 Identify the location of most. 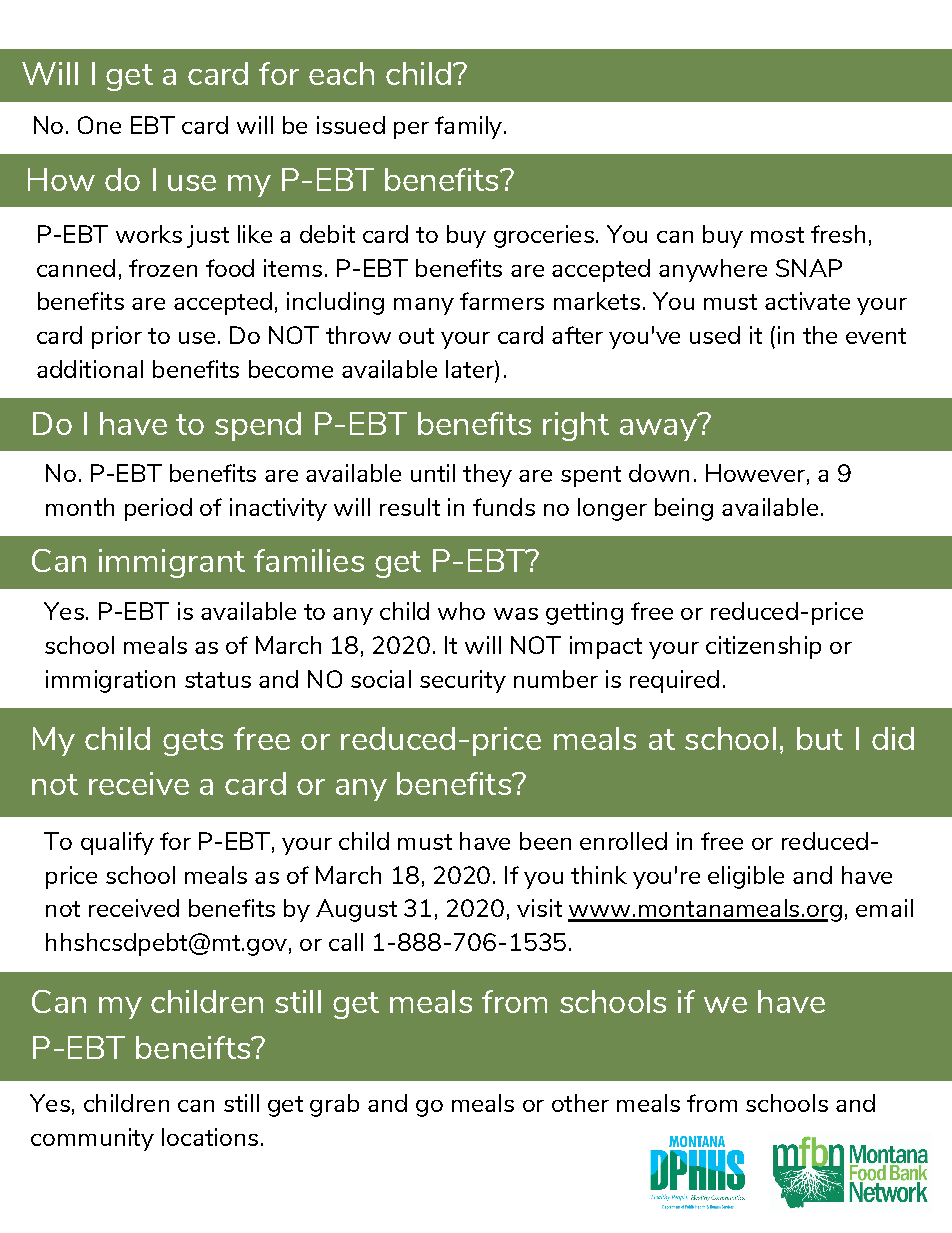
(777, 235).
